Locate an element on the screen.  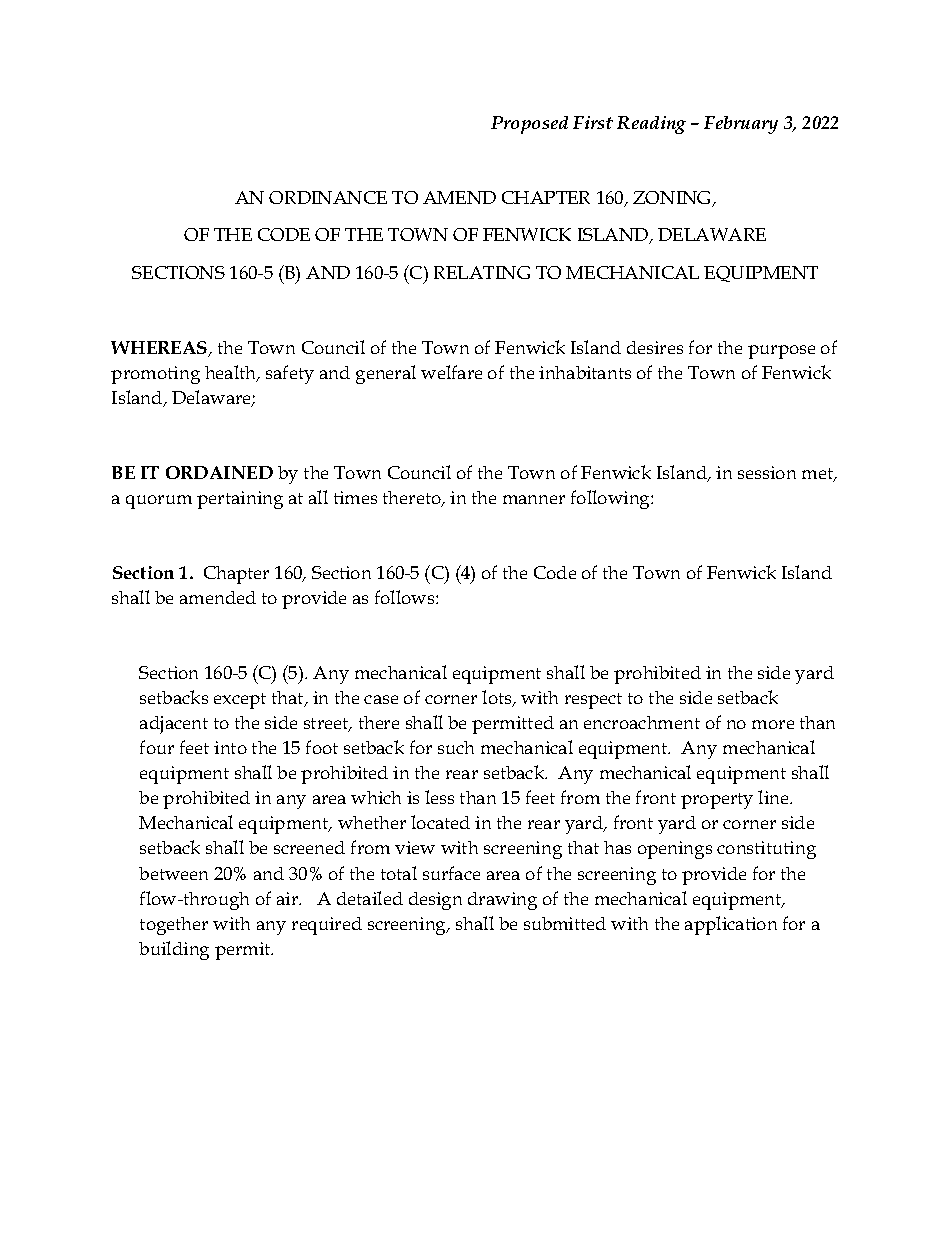
purpose is located at coordinates (781, 352).
